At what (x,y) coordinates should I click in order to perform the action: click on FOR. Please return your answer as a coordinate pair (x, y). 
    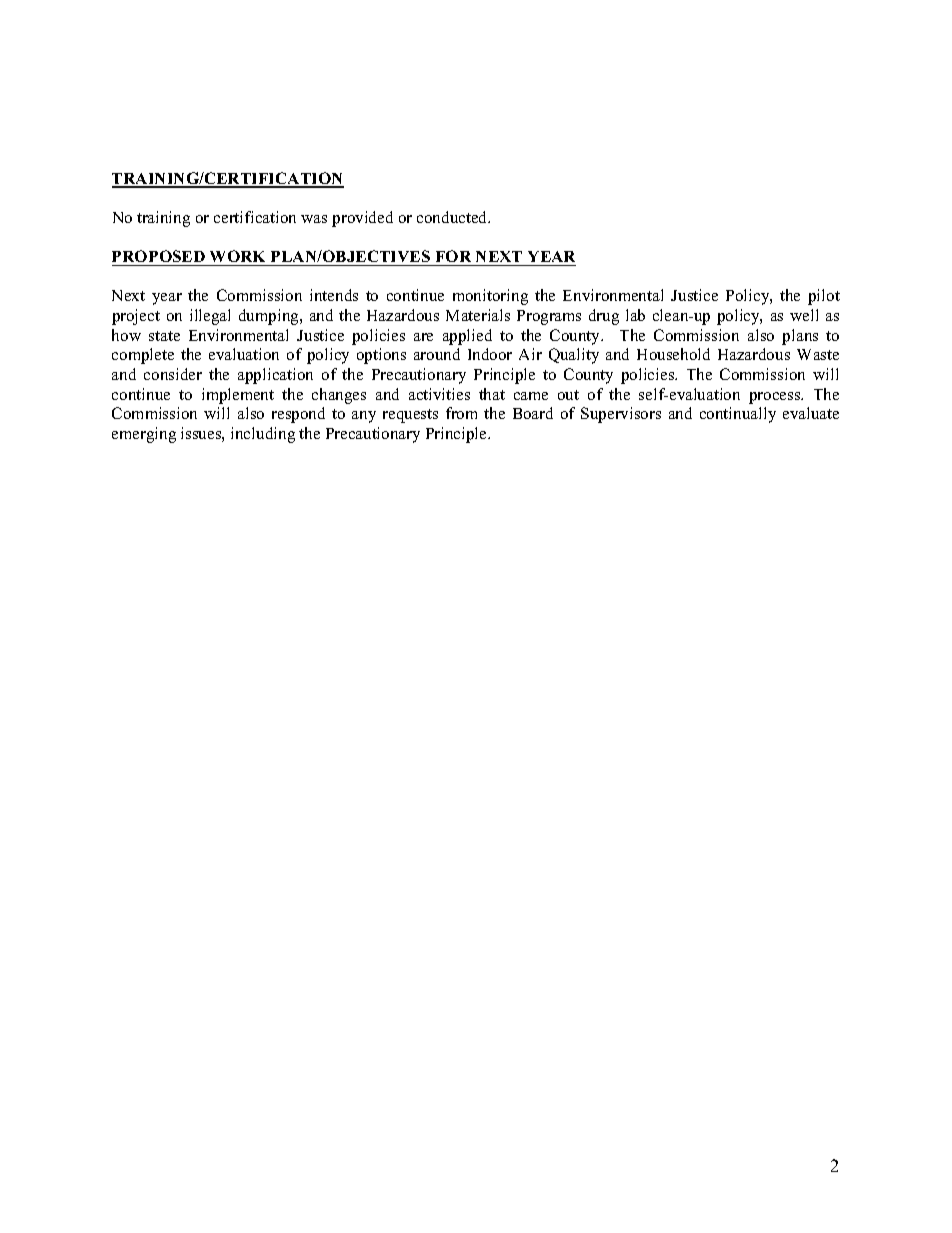
    Looking at the image, I should click on (453, 258).
